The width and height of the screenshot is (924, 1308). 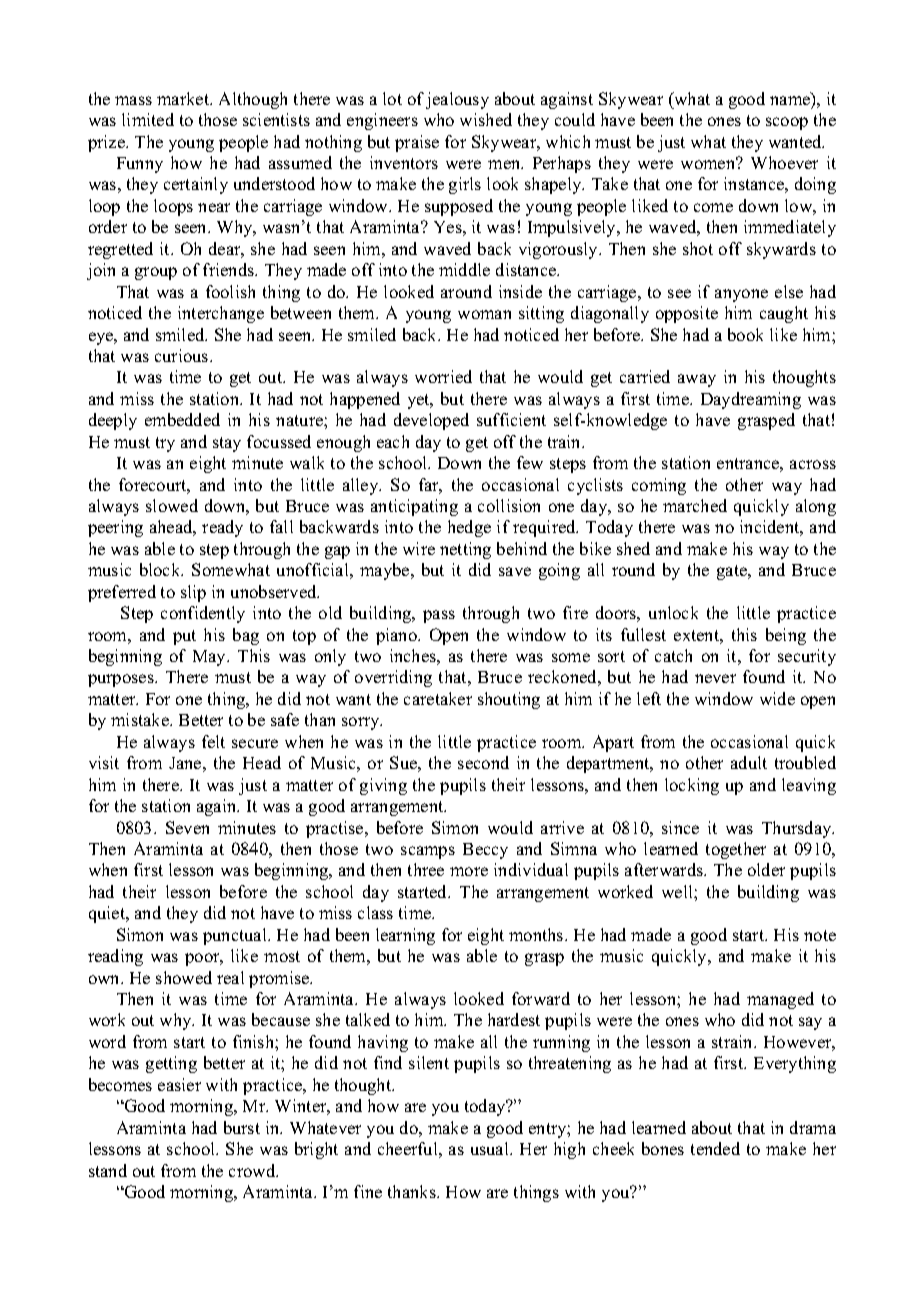 What do you see at coordinates (766, 869) in the screenshot?
I see `older` at bounding box center [766, 869].
